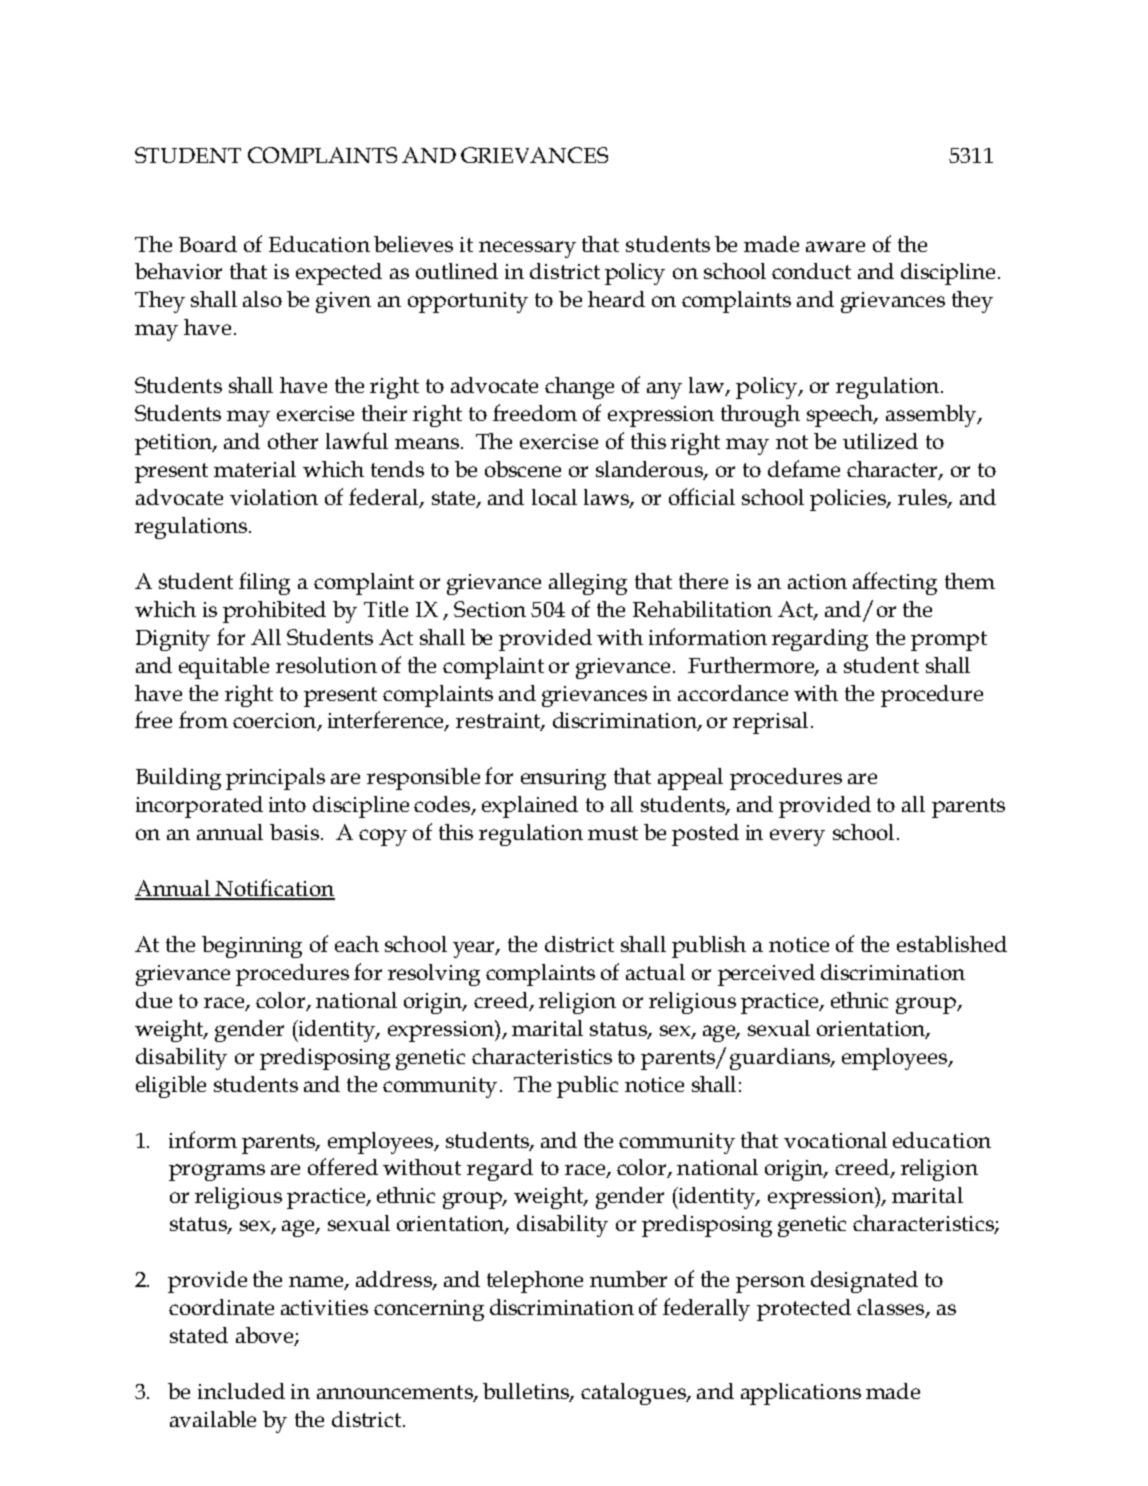 The image size is (1148, 1486). What do you see at coordinates (262, 299) in the page?
I see `also` at bounding box center [262, 299].
